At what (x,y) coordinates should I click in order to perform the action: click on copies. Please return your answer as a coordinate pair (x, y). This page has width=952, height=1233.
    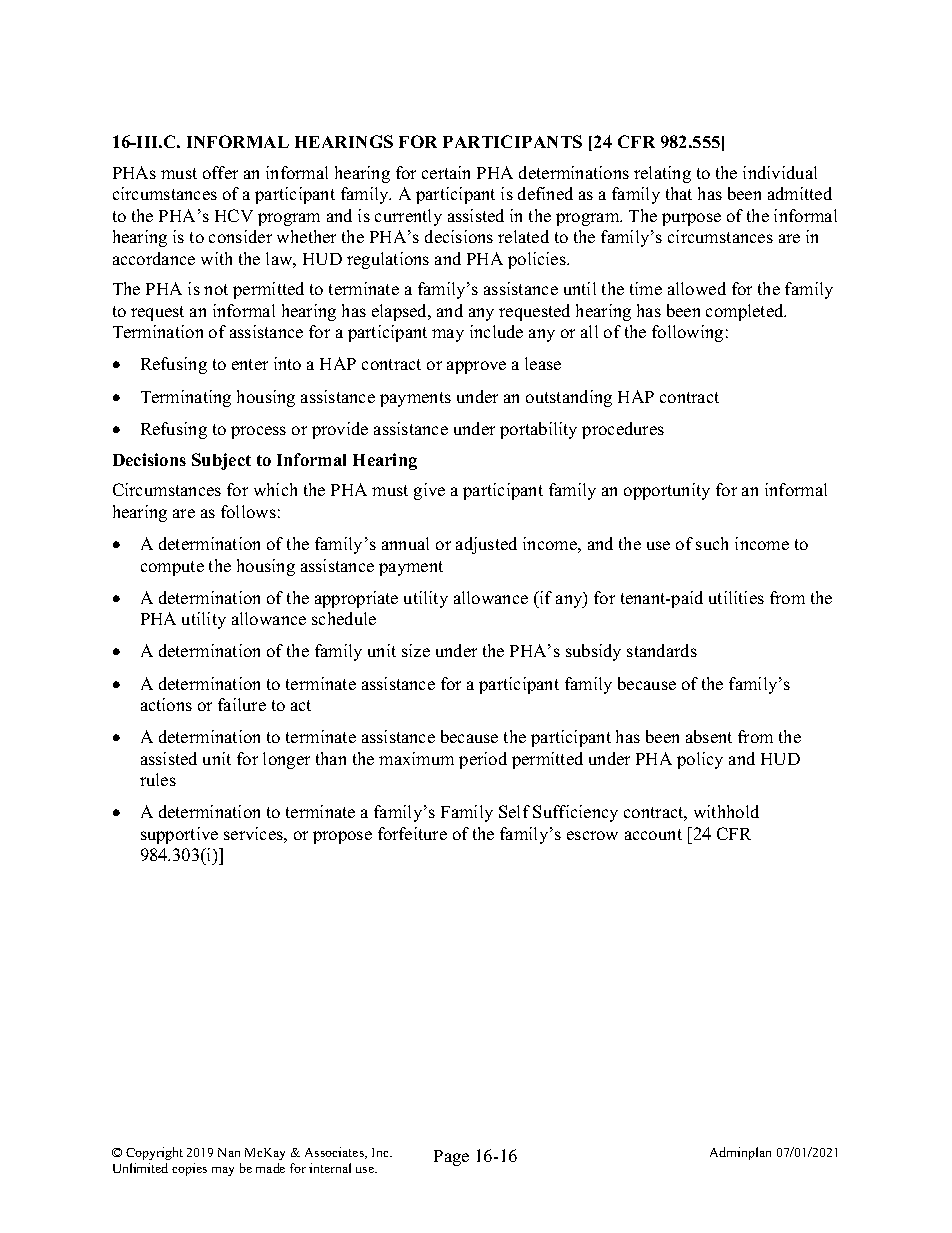
    Looking at the image, I should click on (189, 1169).
